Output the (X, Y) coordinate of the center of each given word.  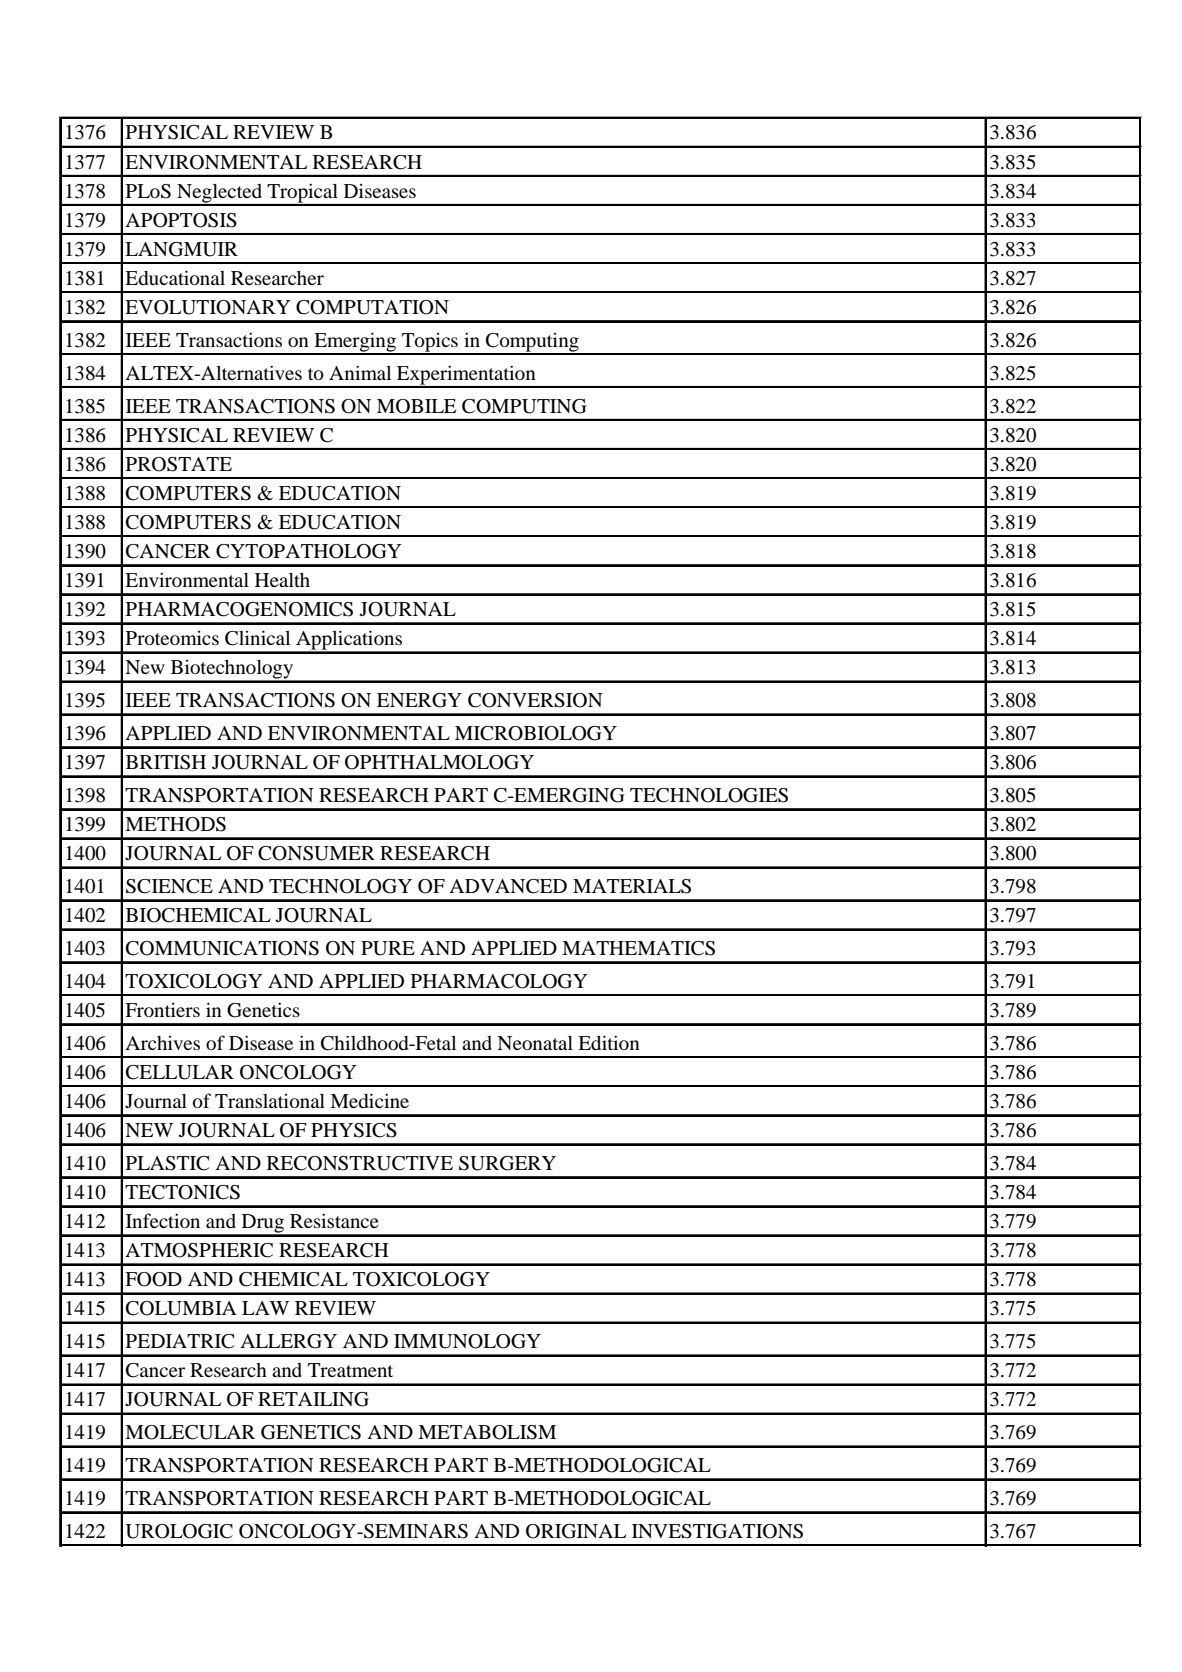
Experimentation (466, 376)
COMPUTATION (372, 307)
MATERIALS (632, 886)
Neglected (219, 194)
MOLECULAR (190, 1432)
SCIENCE (169, 886)
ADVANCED (508, 886)
